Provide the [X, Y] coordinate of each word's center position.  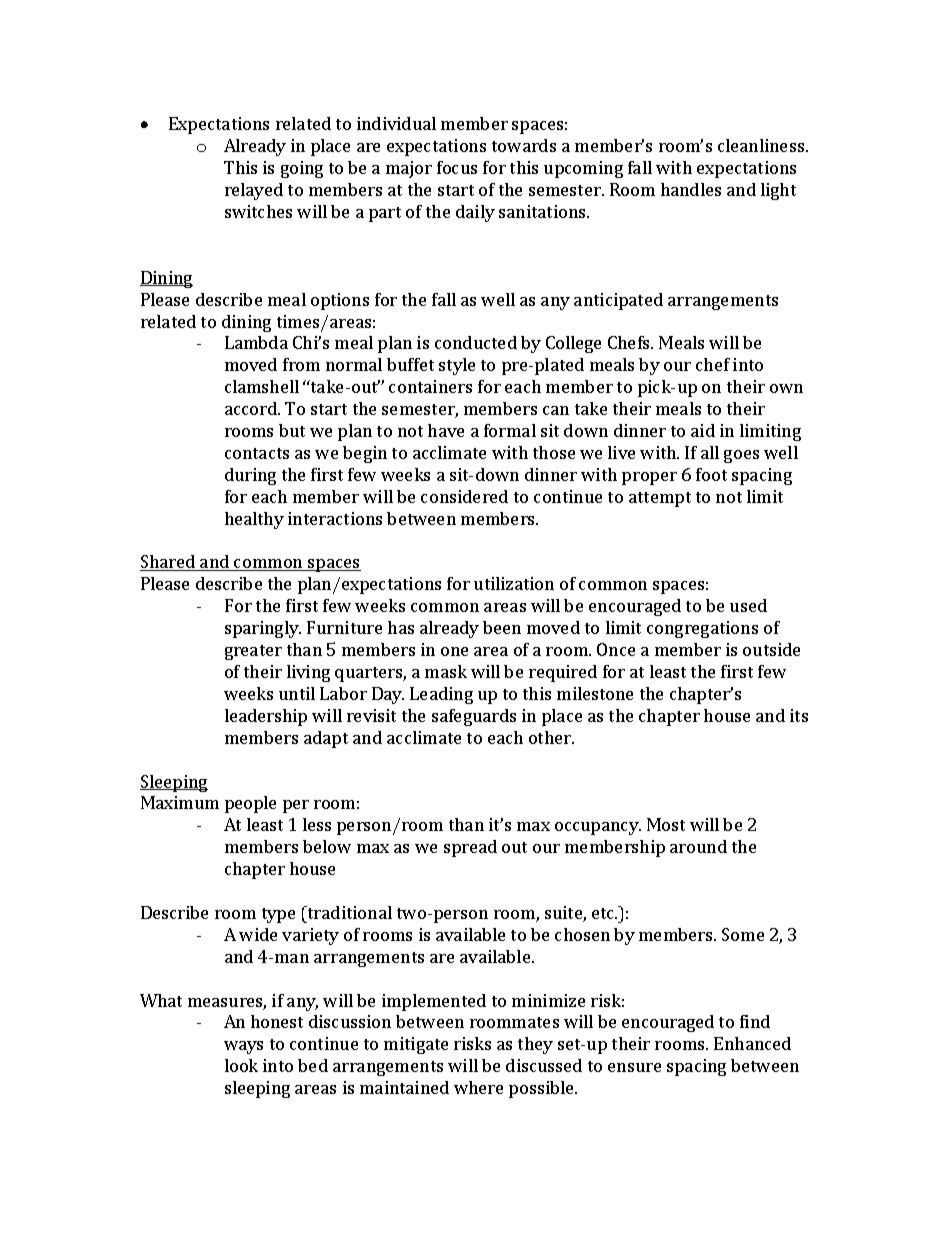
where [478, 1087]
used [748, 605]
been [502, 627]
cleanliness [762, 145]
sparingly [263, 629]
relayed [254, 191]
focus [457, 167]
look [241, 1065]
